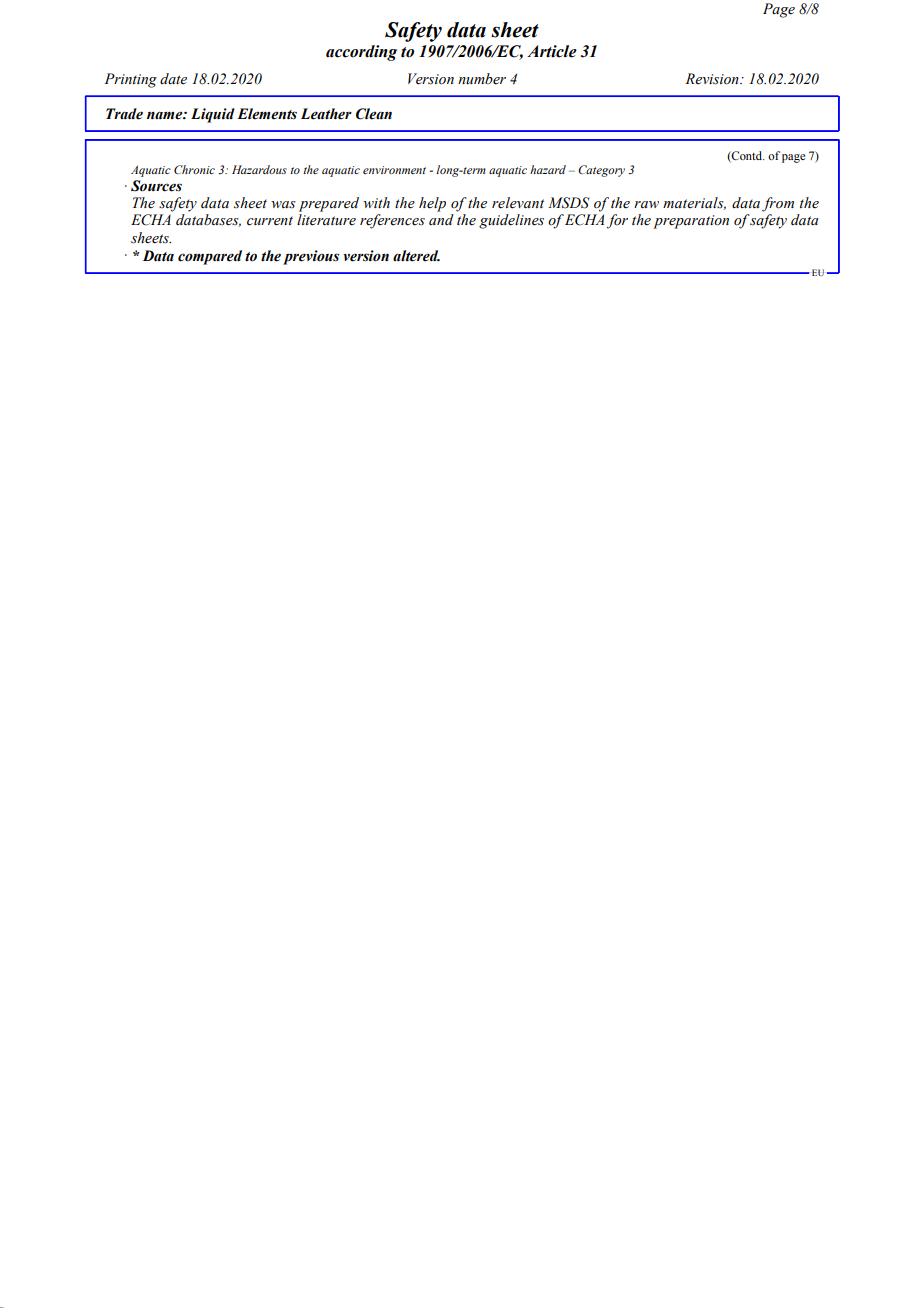  What do you see at coordinates (213, 115) in the screenshot?
I see `Liquid` at bounding box center [213, 115].
